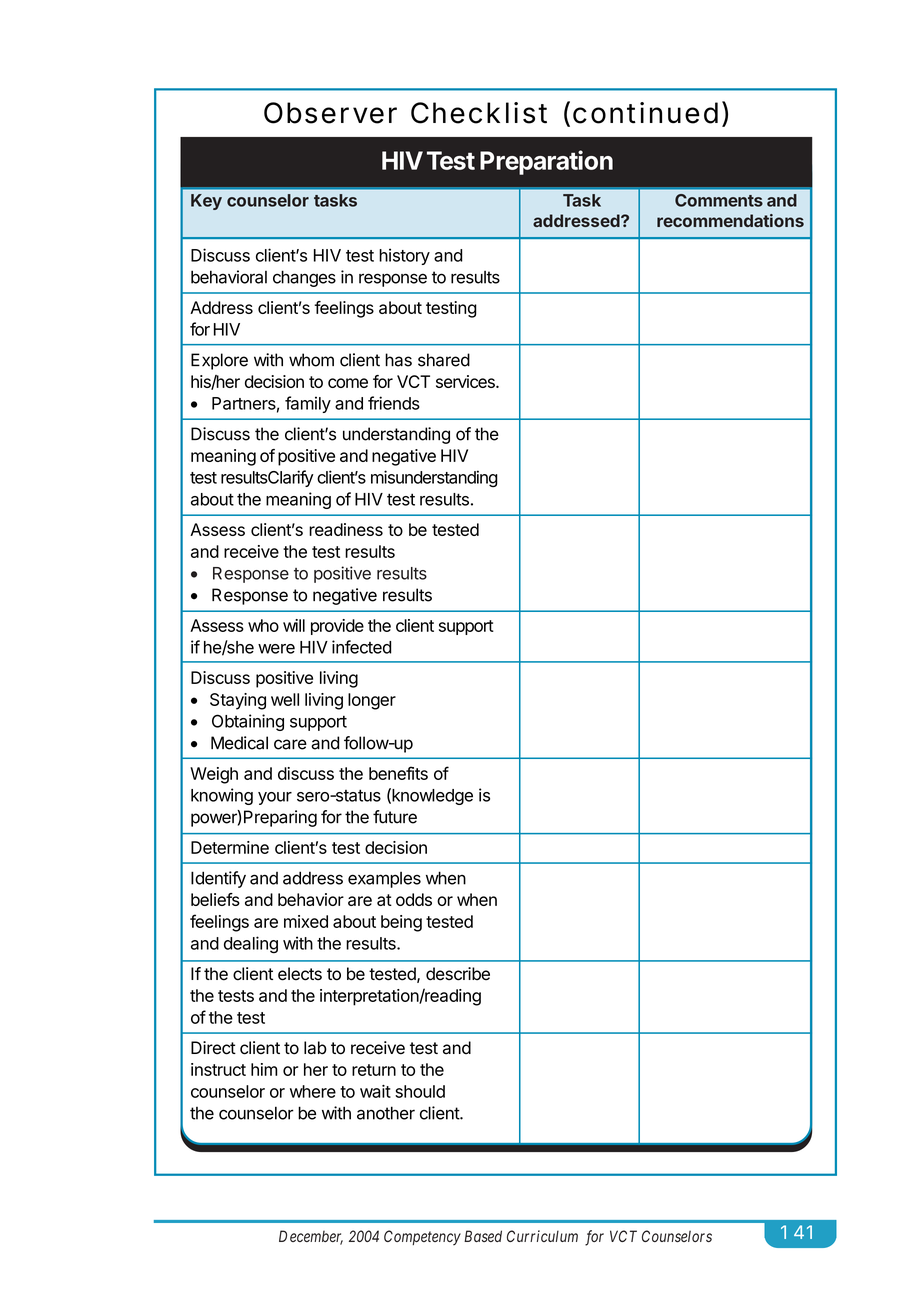  I want to click on December, so click(311, 1237).
